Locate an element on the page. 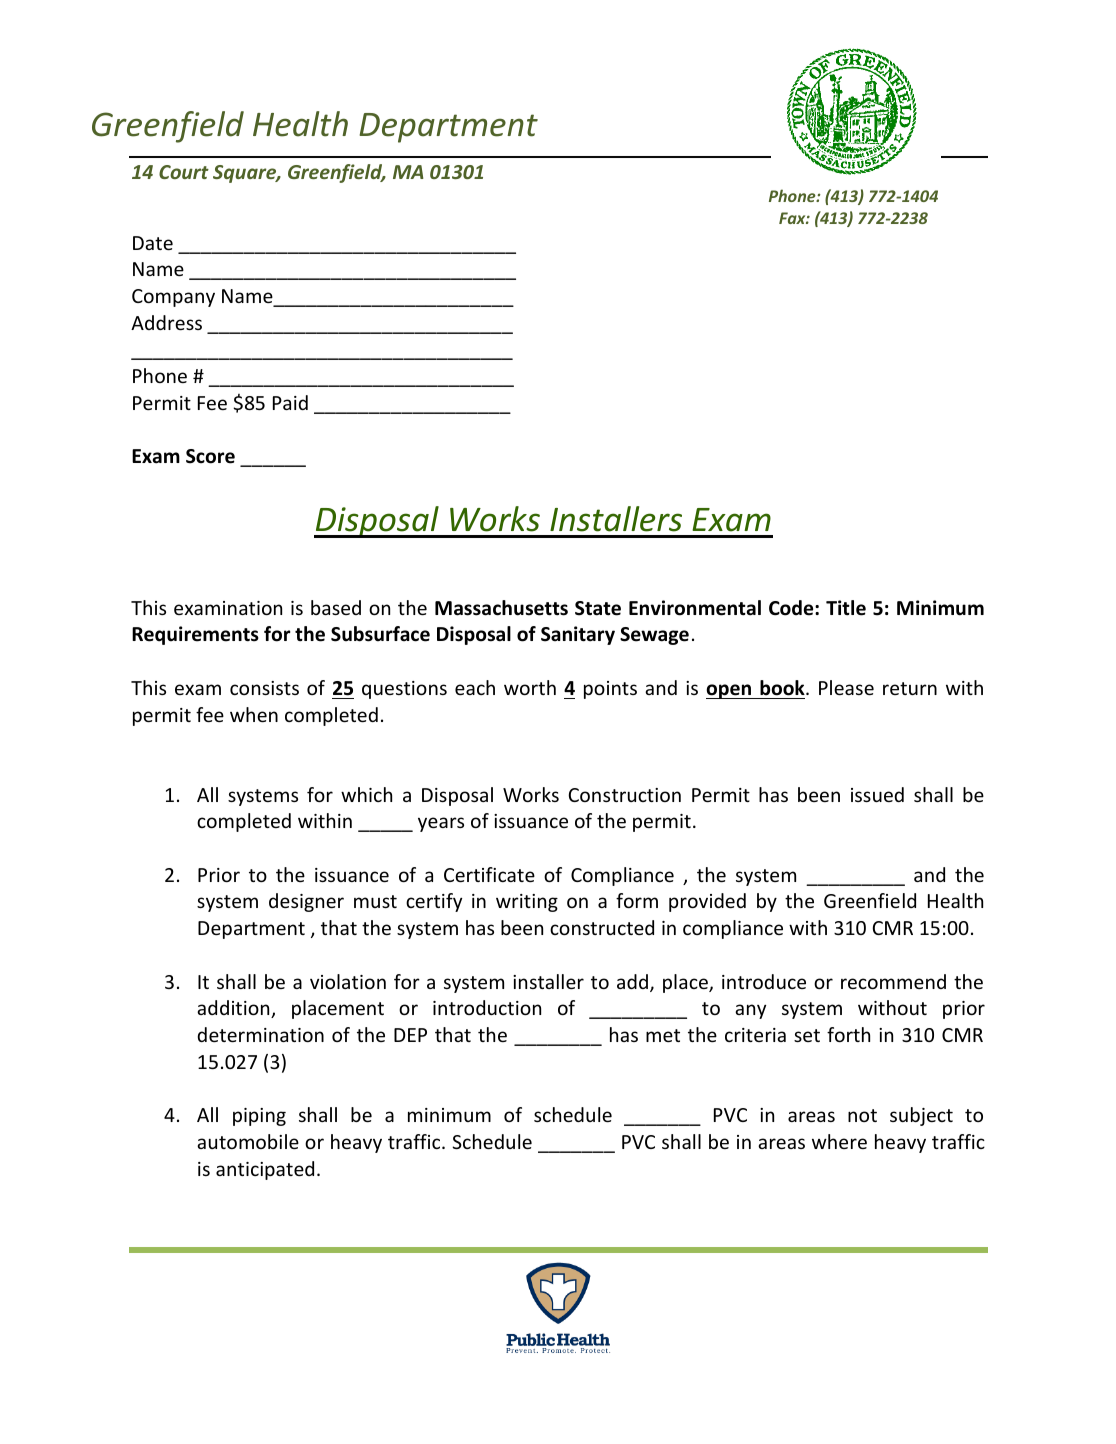  worth is located at coordinates (530, 687).
